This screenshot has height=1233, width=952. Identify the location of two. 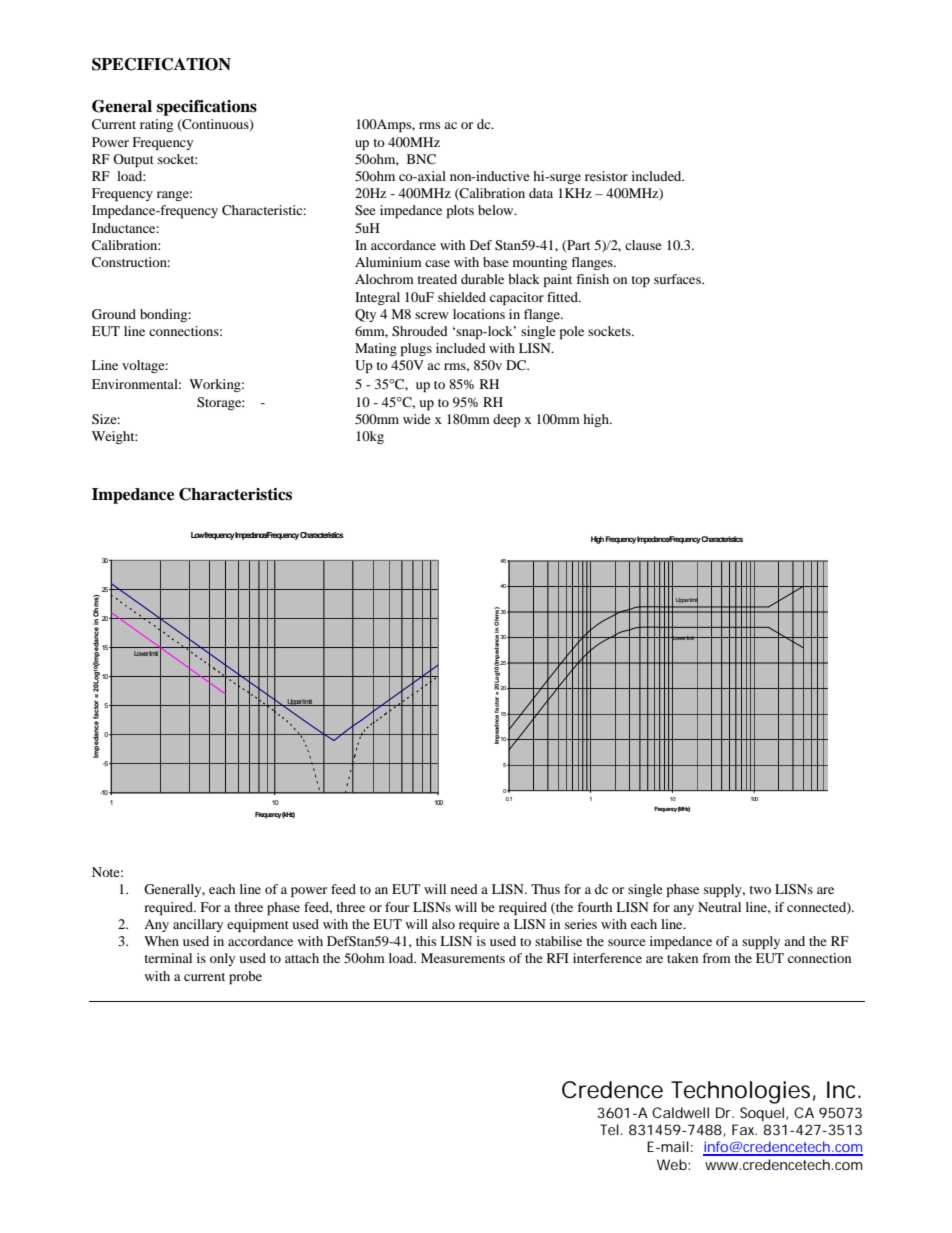
(760, 890).
